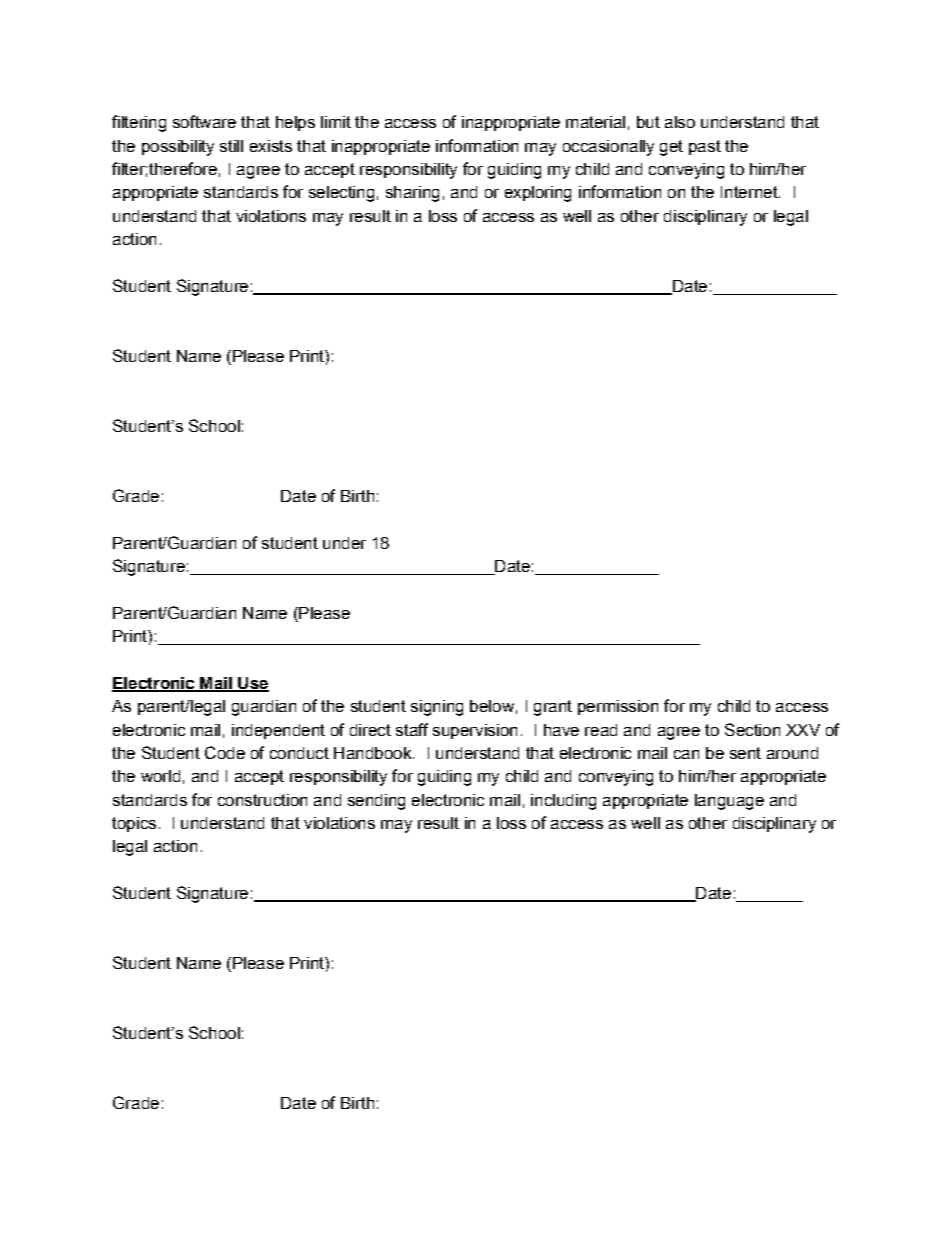 This image has width=952, height=1233. I want to click on past, so click(705, 147).
